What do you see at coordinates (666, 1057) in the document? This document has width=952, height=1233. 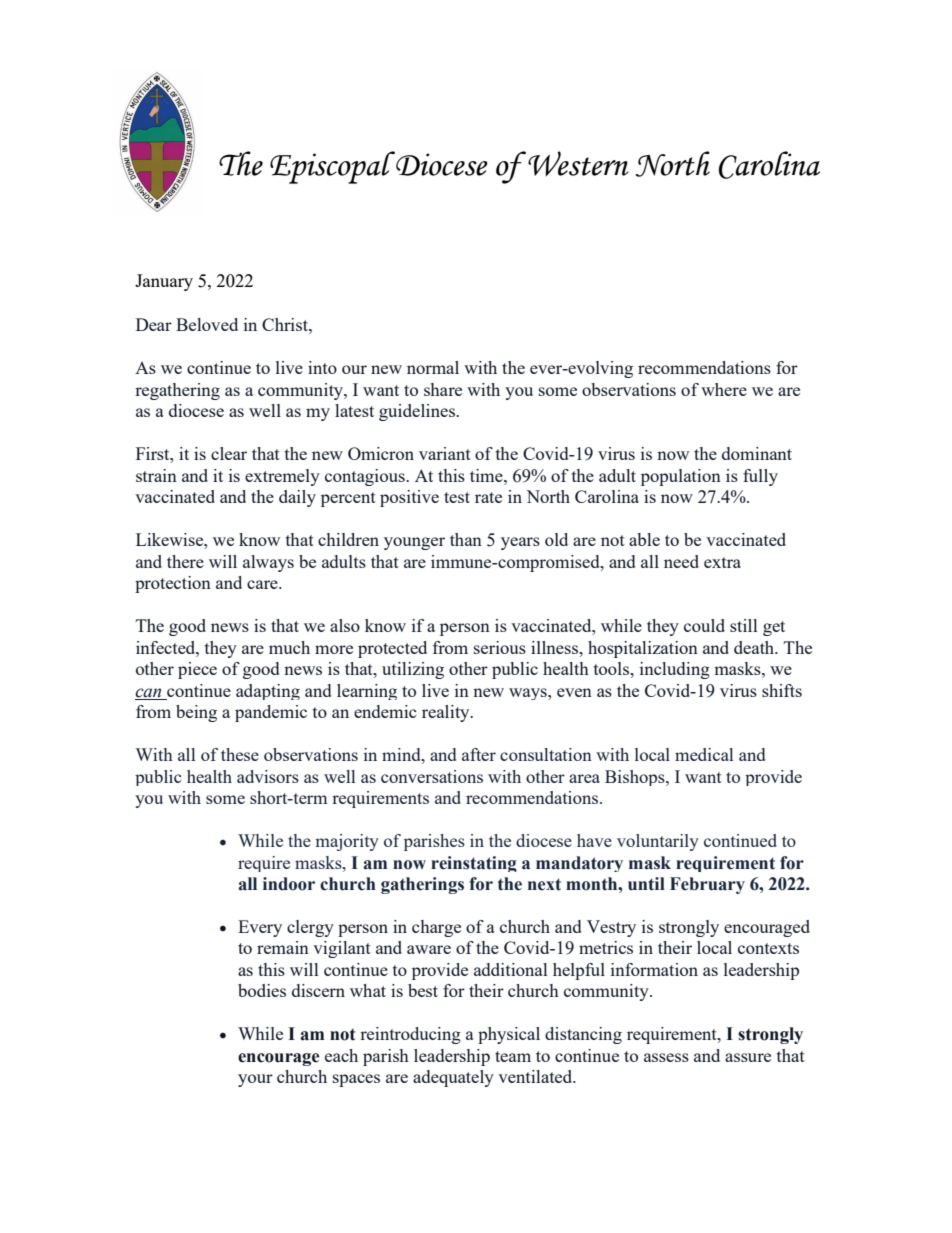 I see `assess` at bounding box center [666, 1057].
